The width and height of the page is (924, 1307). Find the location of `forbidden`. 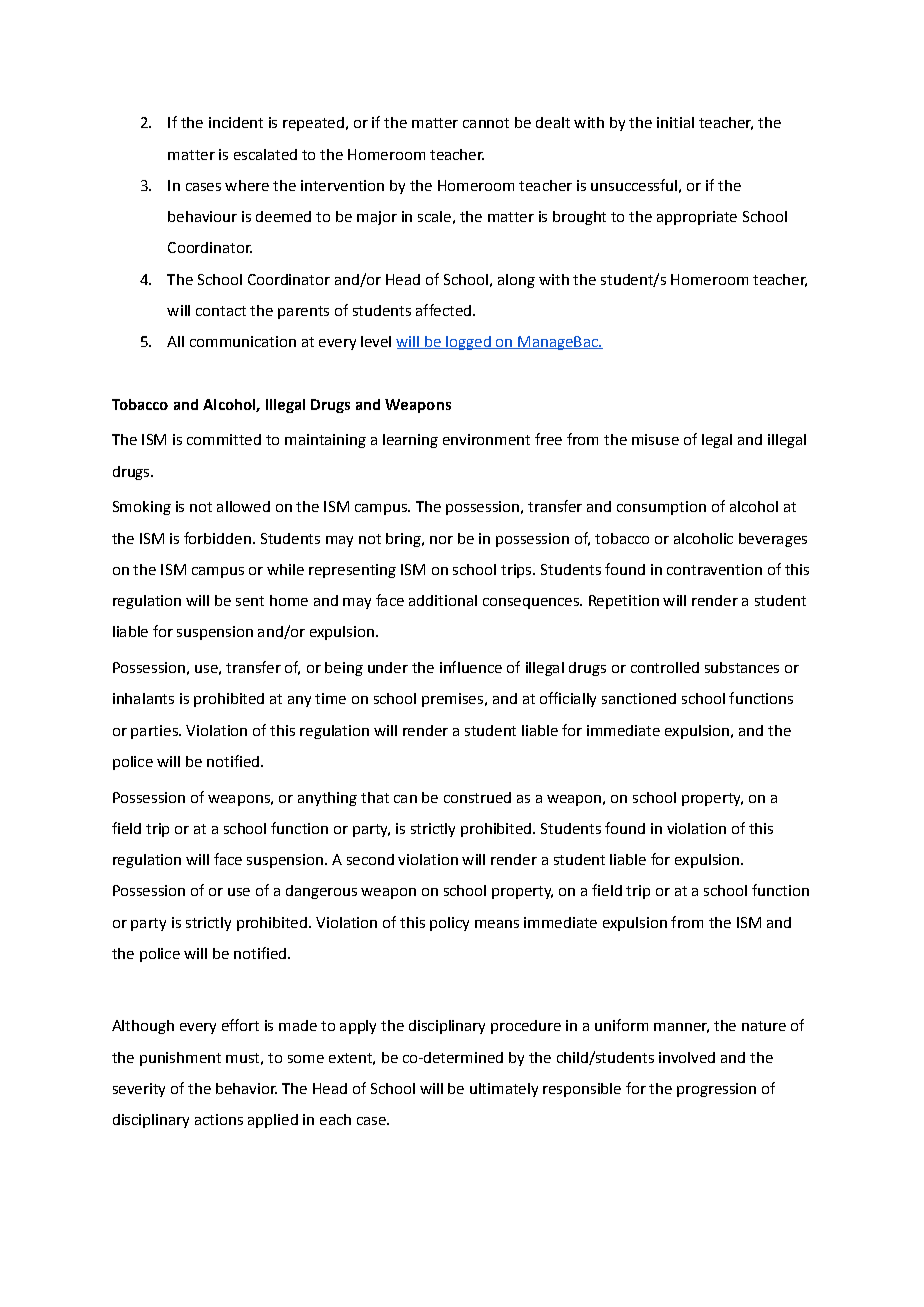

forbidden is located at coordinates (217, 538).
